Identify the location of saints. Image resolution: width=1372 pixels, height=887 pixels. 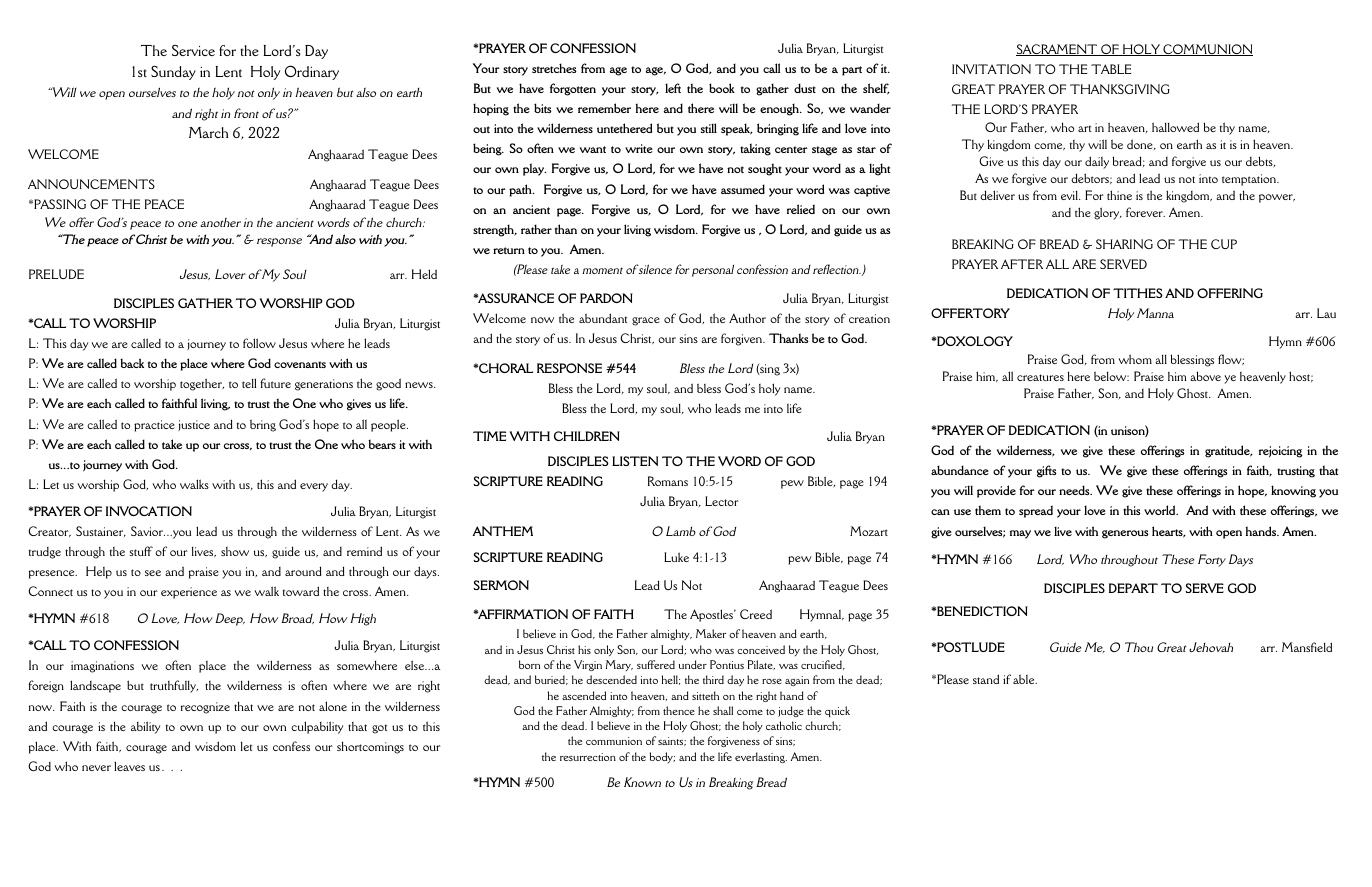
(672, 741).
